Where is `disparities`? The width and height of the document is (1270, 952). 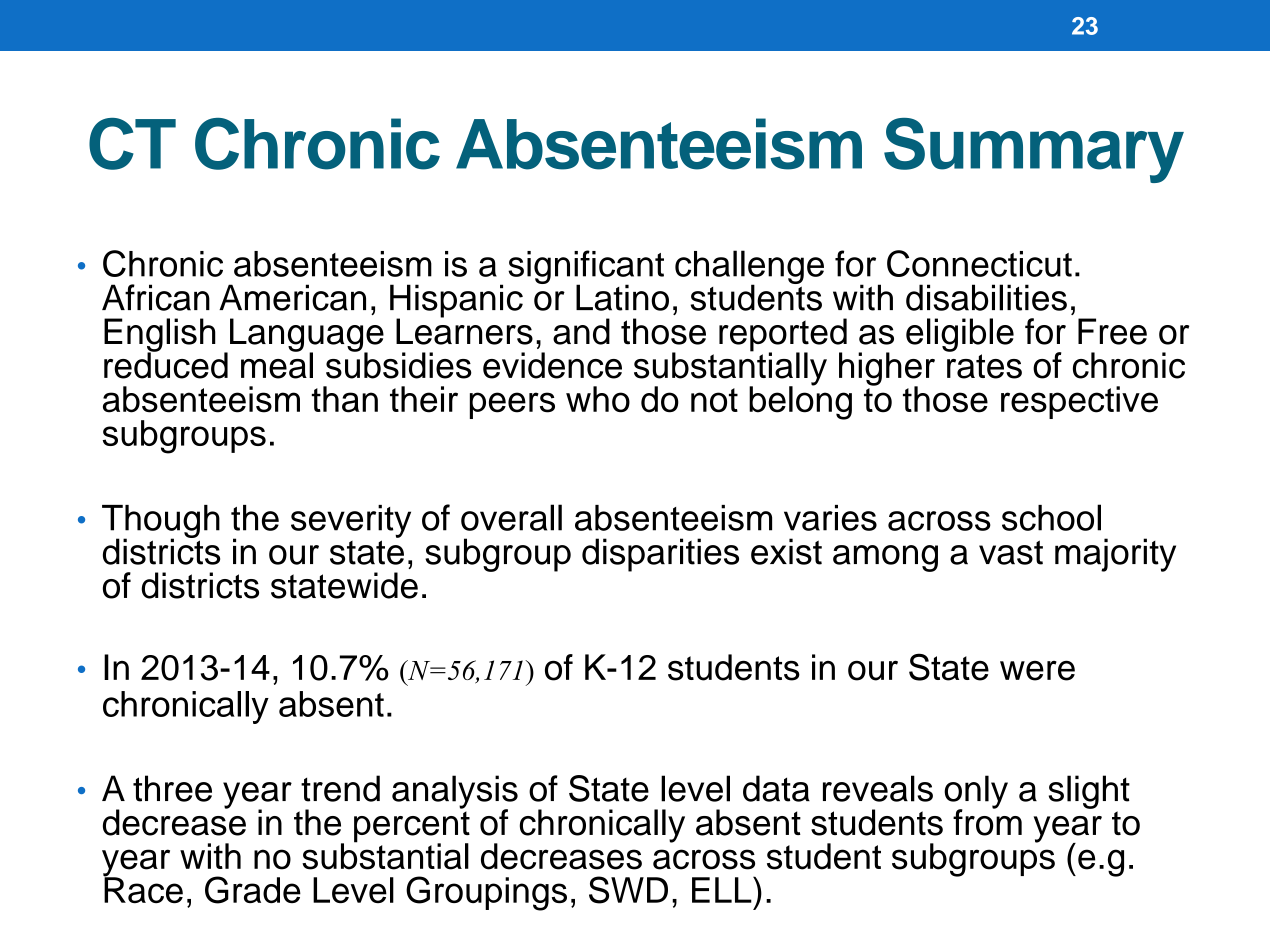
disparities is located at coordinates (660, 555).
